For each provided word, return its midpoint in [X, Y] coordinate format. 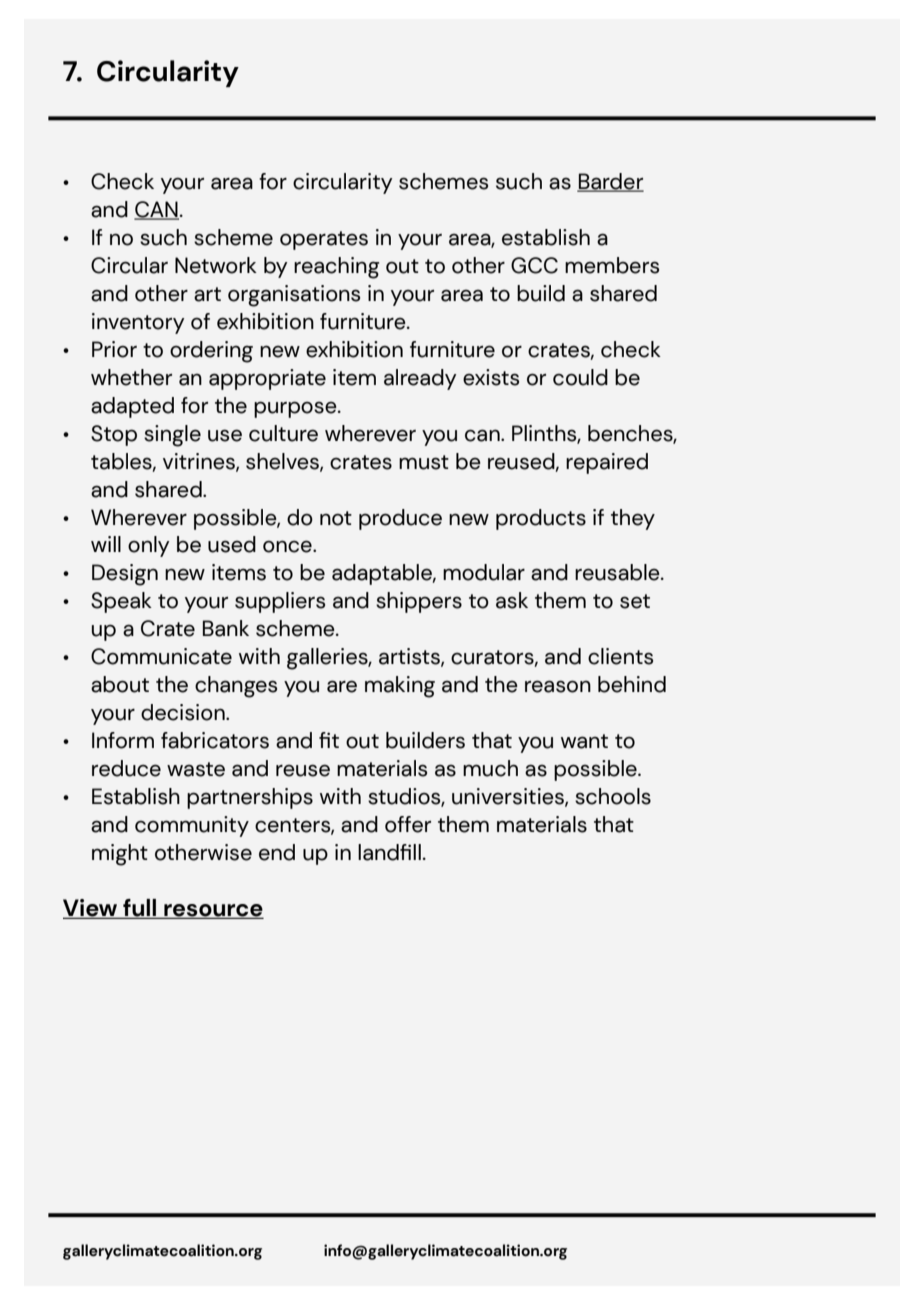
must [424, 462]
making [400, 687]
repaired [607, 463]
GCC [534, 265]
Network [216, 265]
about [120, 684]
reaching [336, 268]
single [172, 436]
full [140, 909]
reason [558, 686]
